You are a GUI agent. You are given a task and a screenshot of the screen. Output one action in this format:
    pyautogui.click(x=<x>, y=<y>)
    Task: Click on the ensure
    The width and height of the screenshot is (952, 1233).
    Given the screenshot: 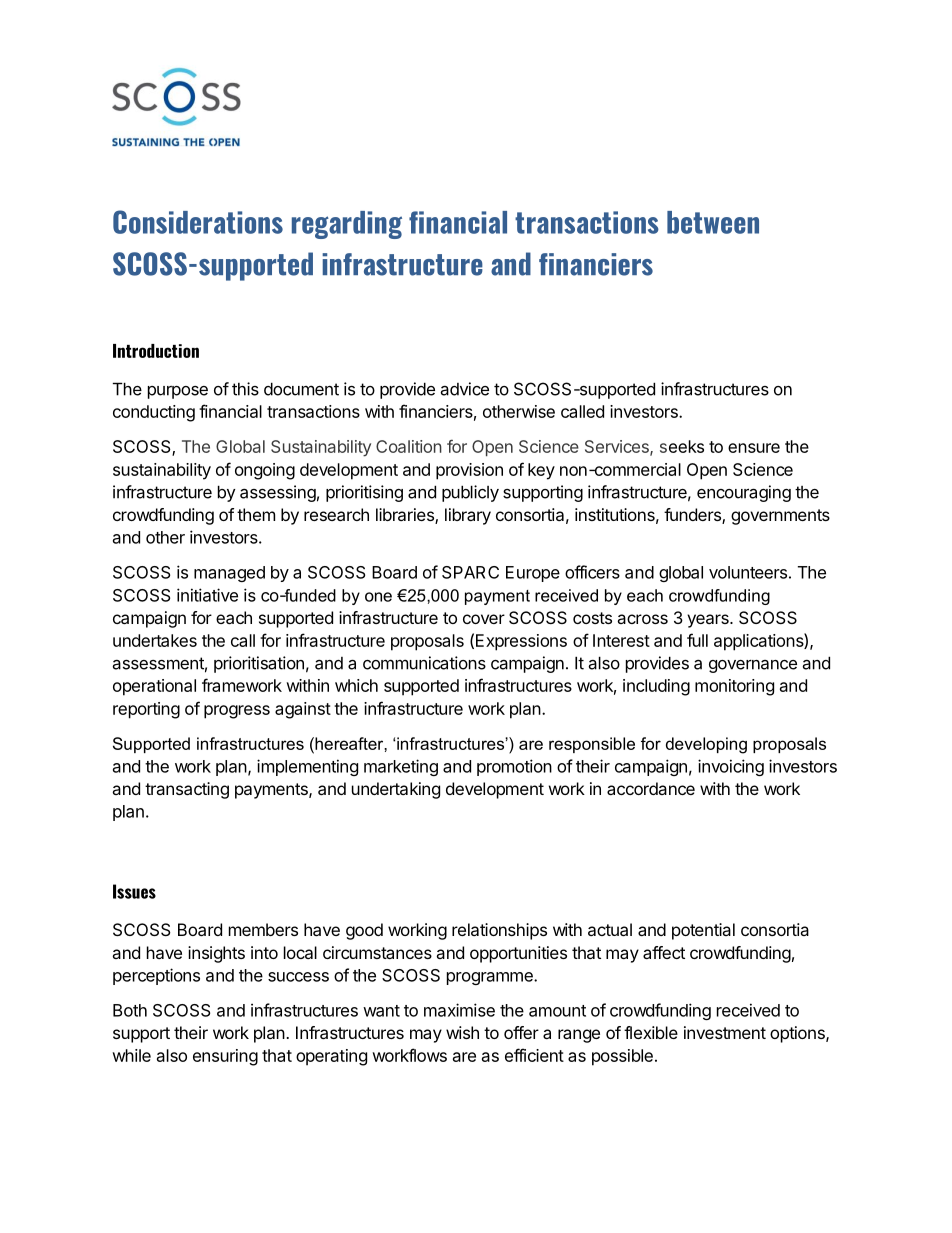 What is the action you would take?
    pyautogui.click(x=754, y=448)
